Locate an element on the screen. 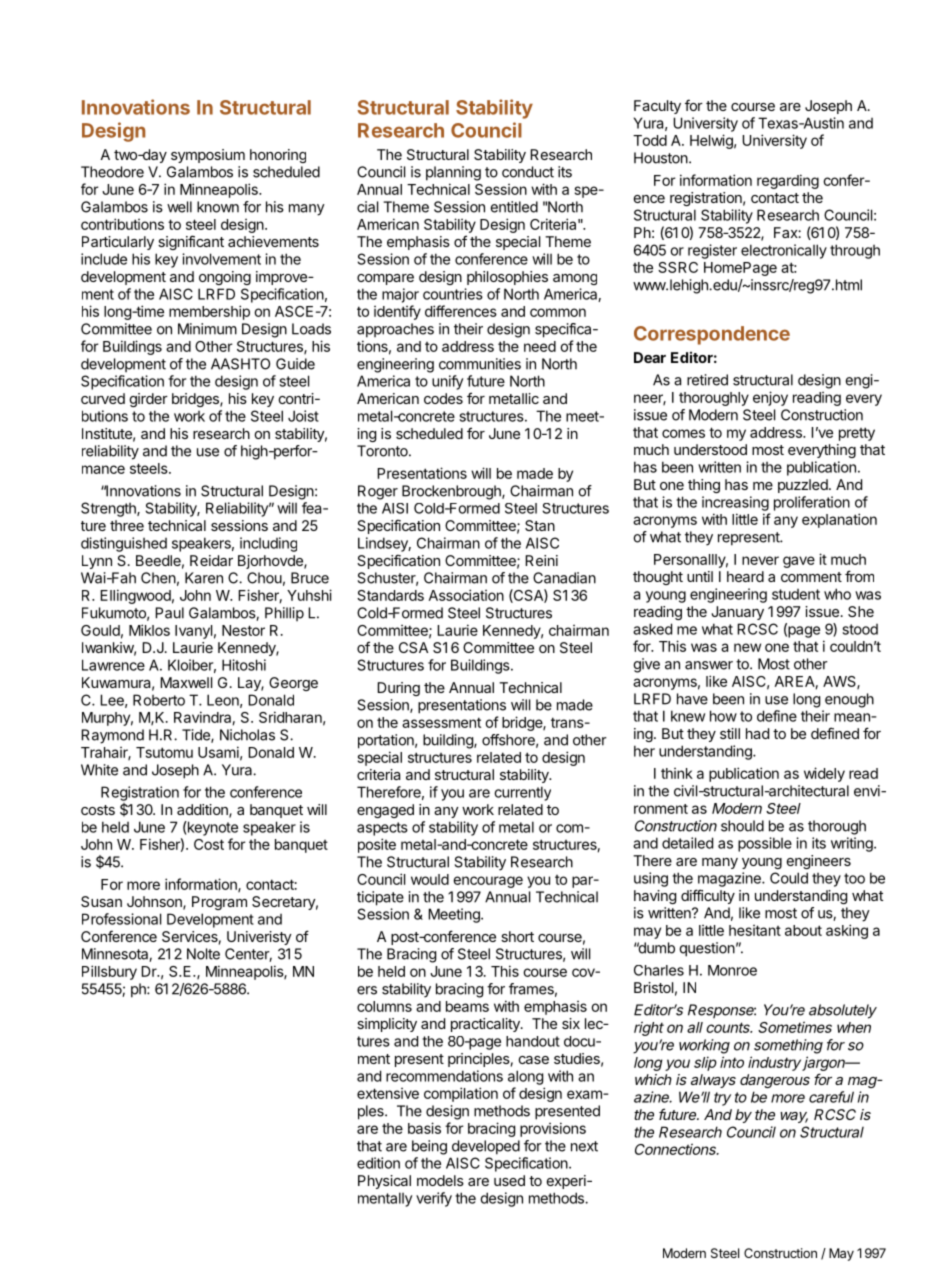  Strength is located at coordinates (109, 509).
